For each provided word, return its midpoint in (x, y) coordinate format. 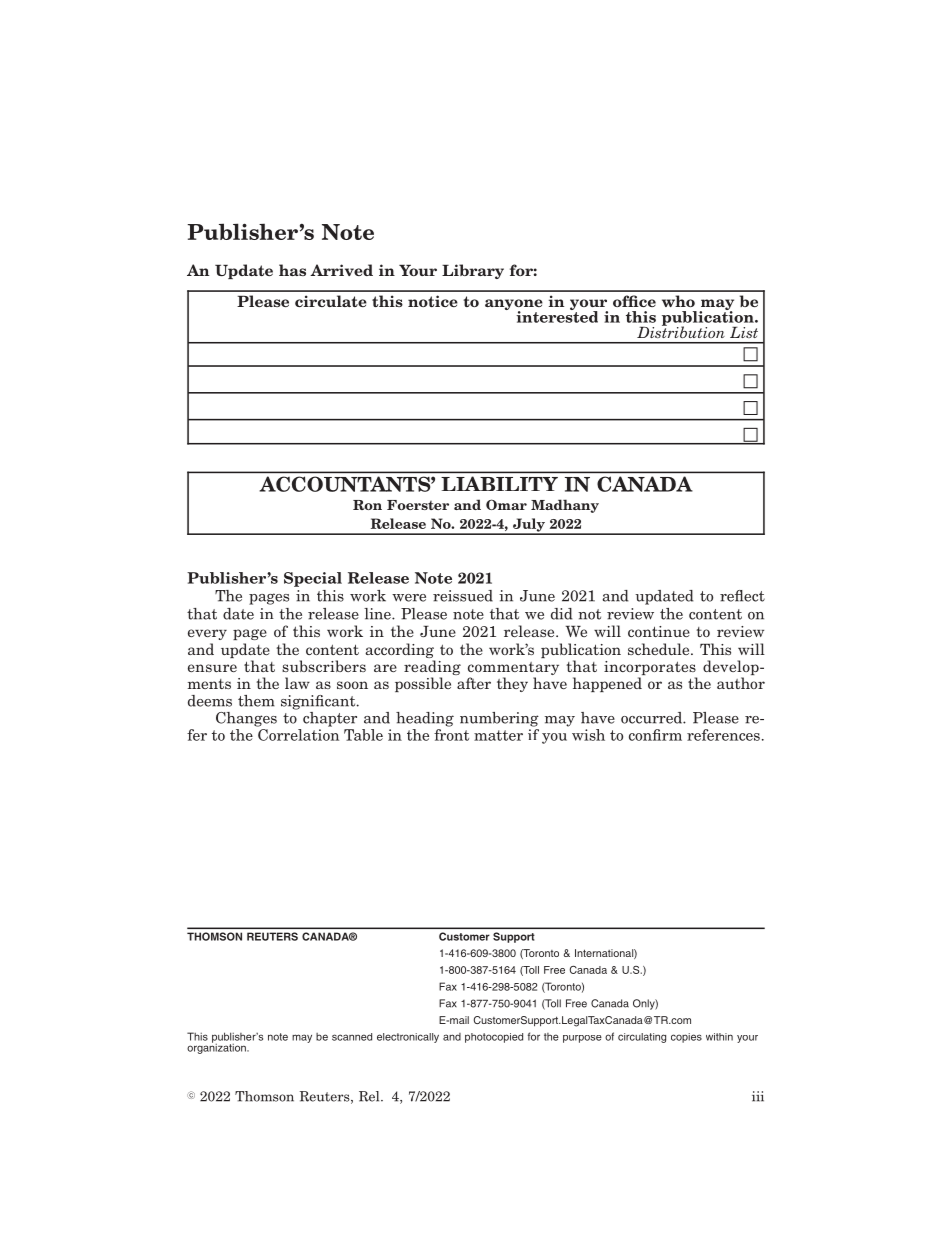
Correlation (297, 733)
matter (498, 735)
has (292, 270)
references (723, 735)
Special (313, 579)
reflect (742, 596)
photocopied (494, 1038)
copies (686, 1038)
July (528, 526)
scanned (352, 1037)
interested (557, 316)
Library (473, 271)
